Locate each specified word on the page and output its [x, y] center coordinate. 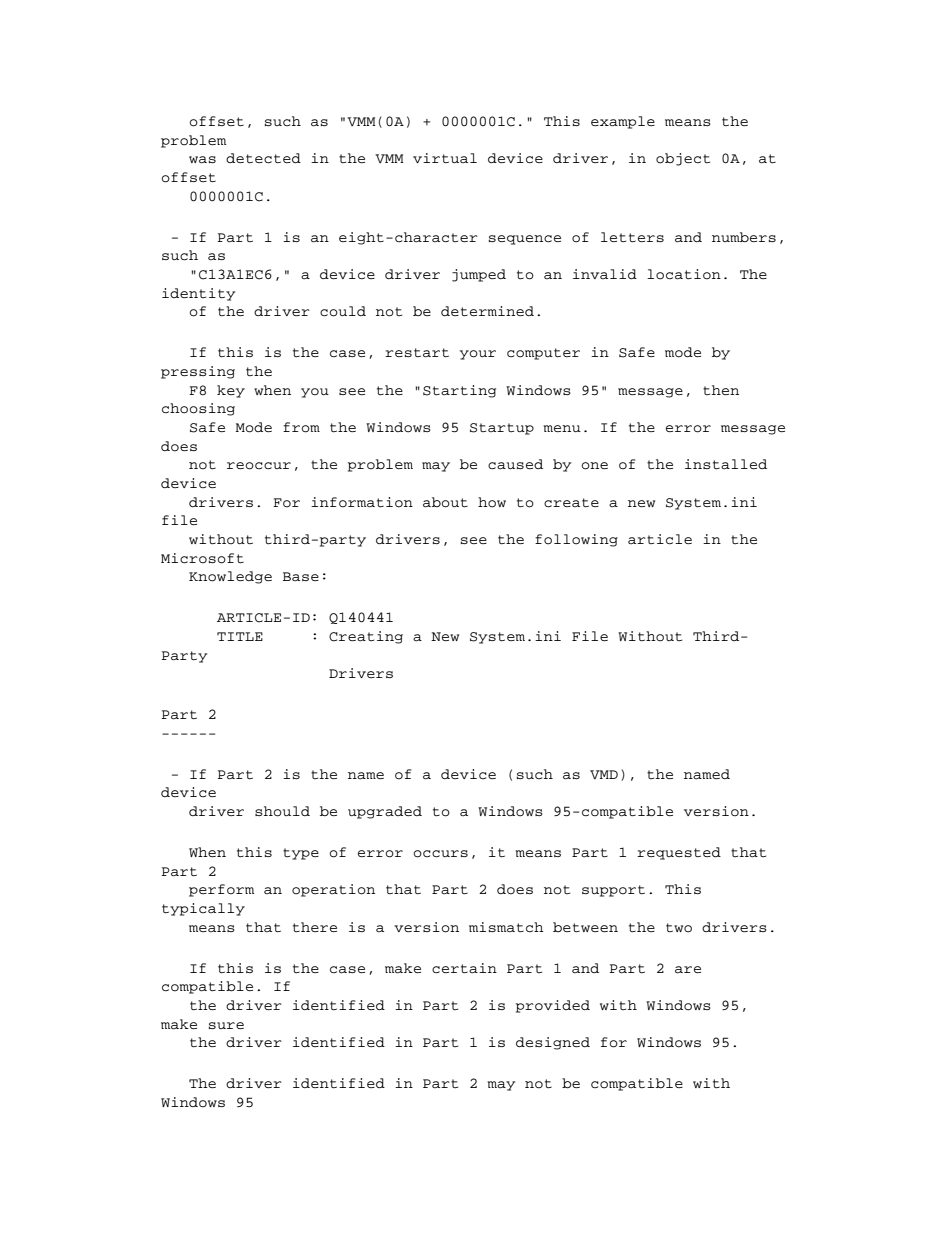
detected [263, 158]
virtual [445, 158]
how [492, 502]
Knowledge [230, 577]
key [231, 391]
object [683, 159]
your [478, 355]
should [282, 811]
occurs [441, 854]
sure [226, 1025]
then [721, 390]
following [576, 540]
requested [679, 853]
